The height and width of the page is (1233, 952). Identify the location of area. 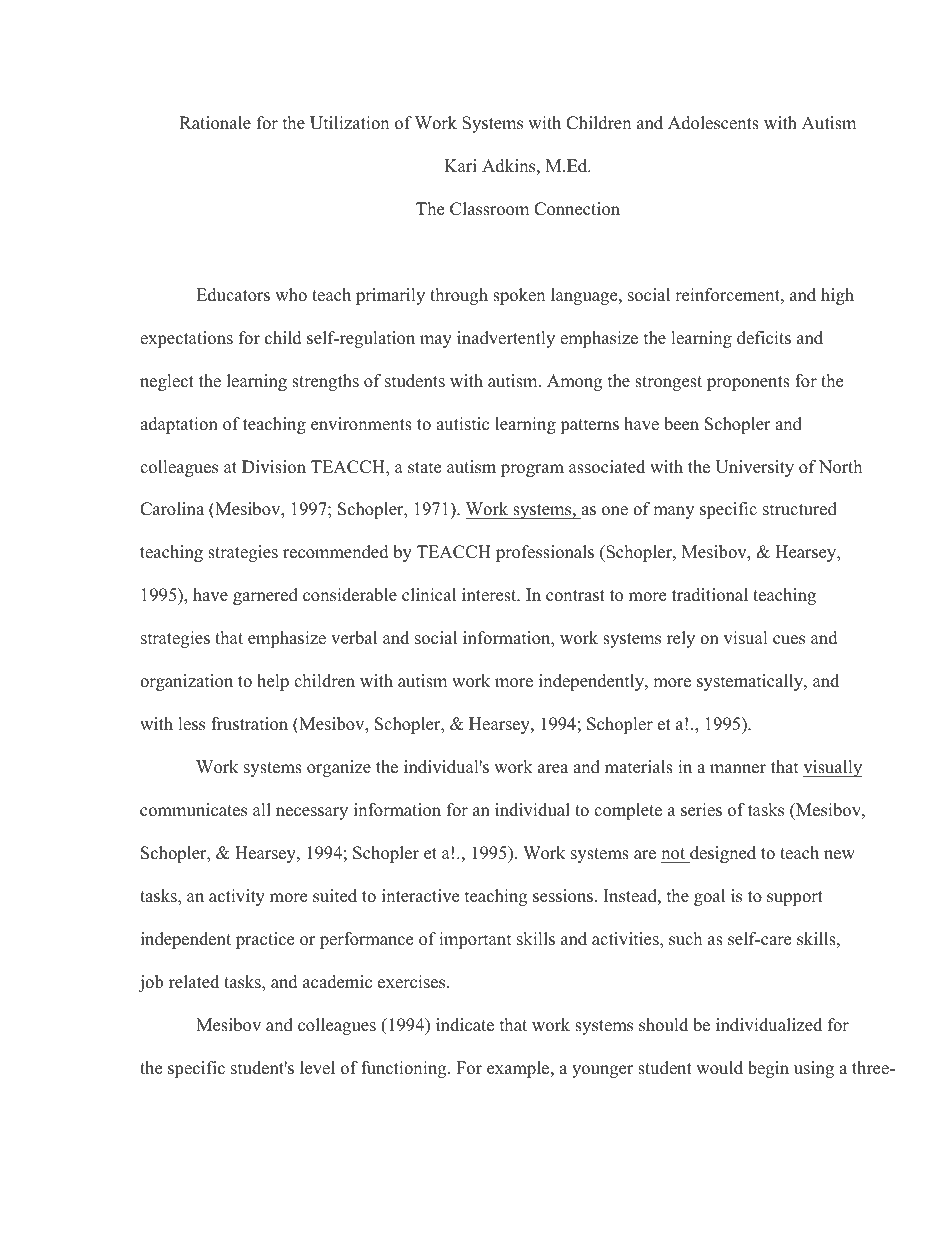
(553, 769).
